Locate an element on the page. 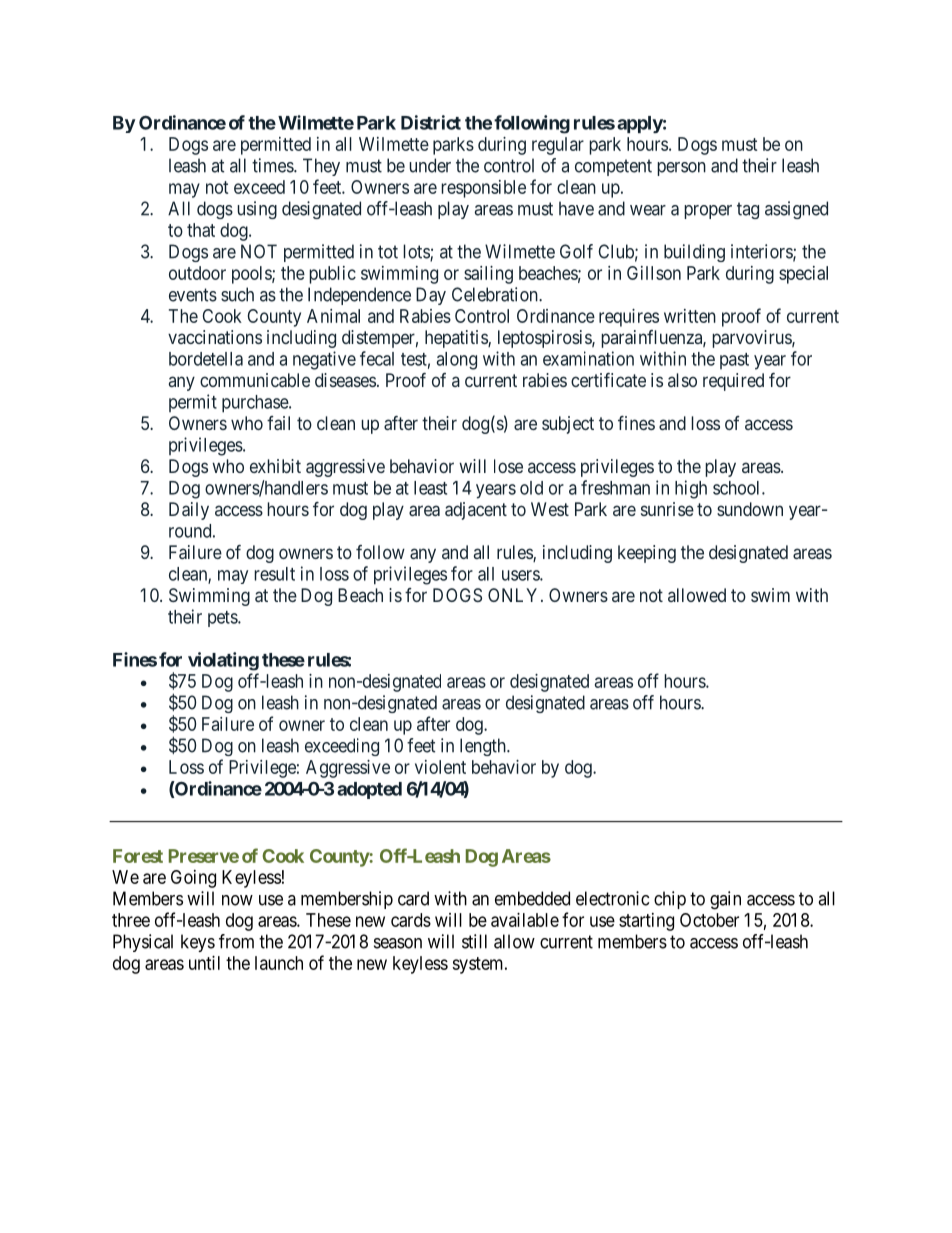 This document has width=952, height=1233. keys is located at coordinates (198, 943).
